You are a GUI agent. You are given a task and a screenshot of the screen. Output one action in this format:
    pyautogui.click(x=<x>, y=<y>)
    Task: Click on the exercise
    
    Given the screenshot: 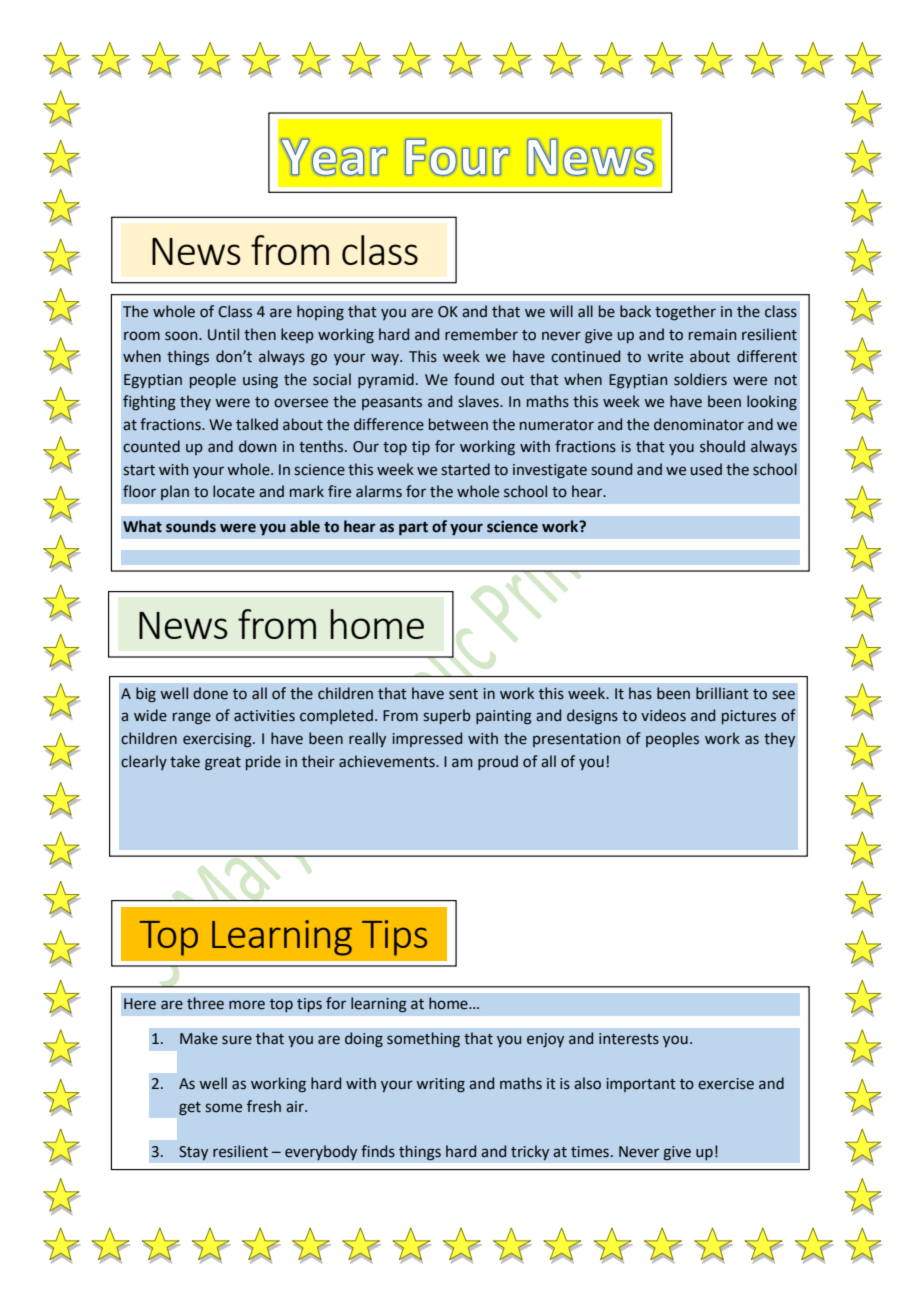 What is the action you would take?
    pyautogui.click(x=726, y=1084)
